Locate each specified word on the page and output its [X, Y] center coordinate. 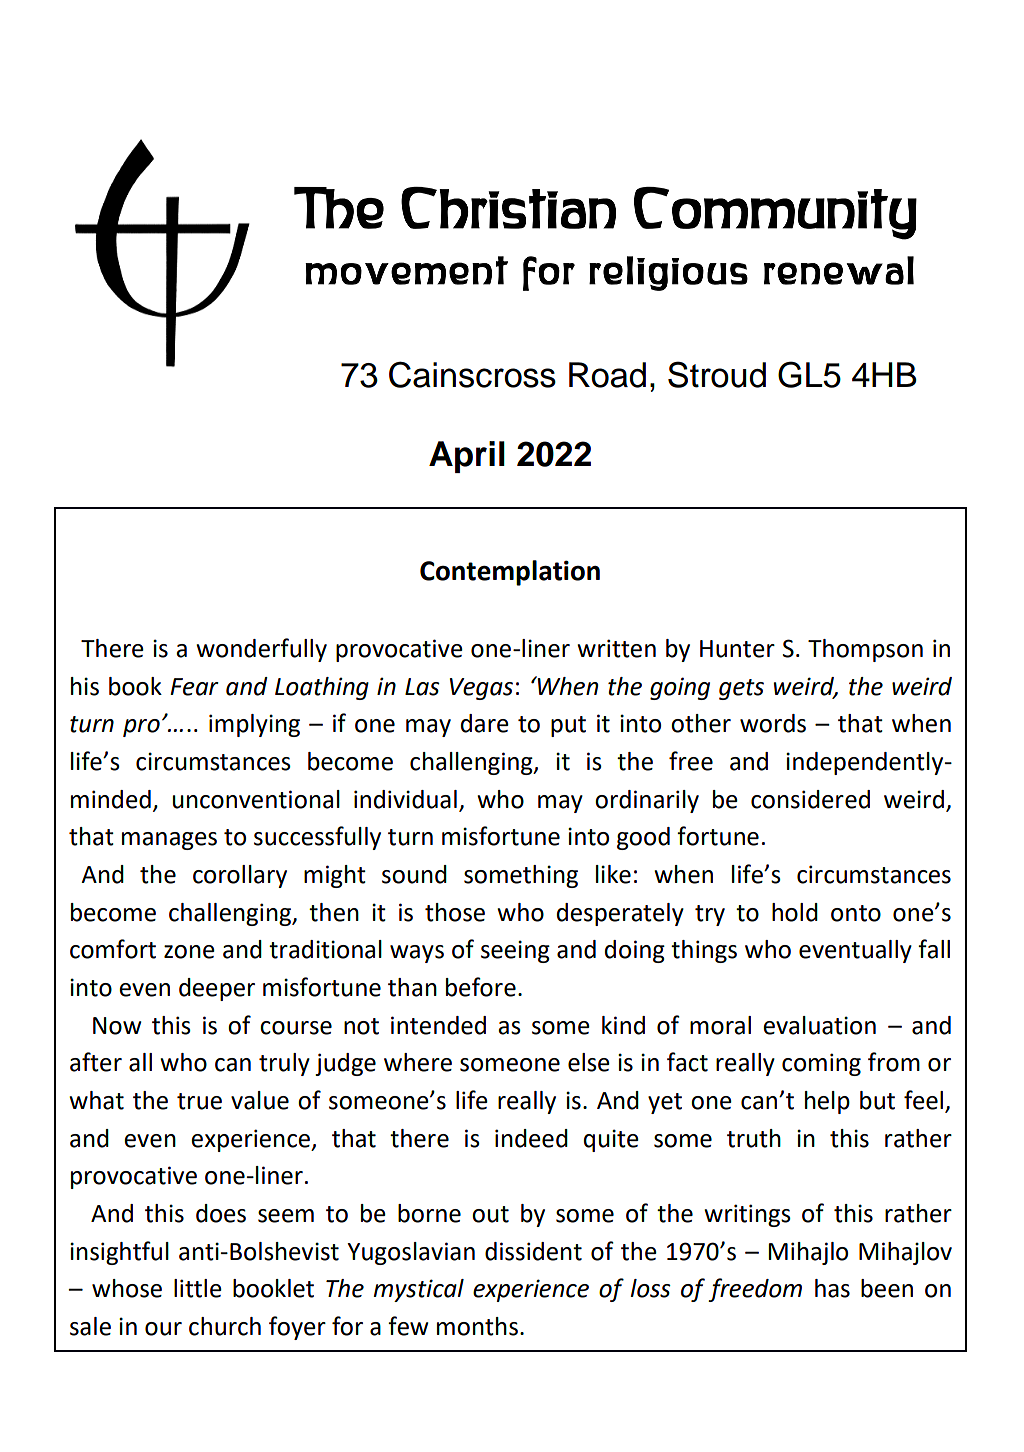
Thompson [865, 650]
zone [189, 952]
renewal [839, 270]
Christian [508, 208]
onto [856, 913]
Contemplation [510, 573]
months [477, 1326]
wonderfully [261, 650]
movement [406, 270]
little [198, 1288]
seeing [515, 951]
